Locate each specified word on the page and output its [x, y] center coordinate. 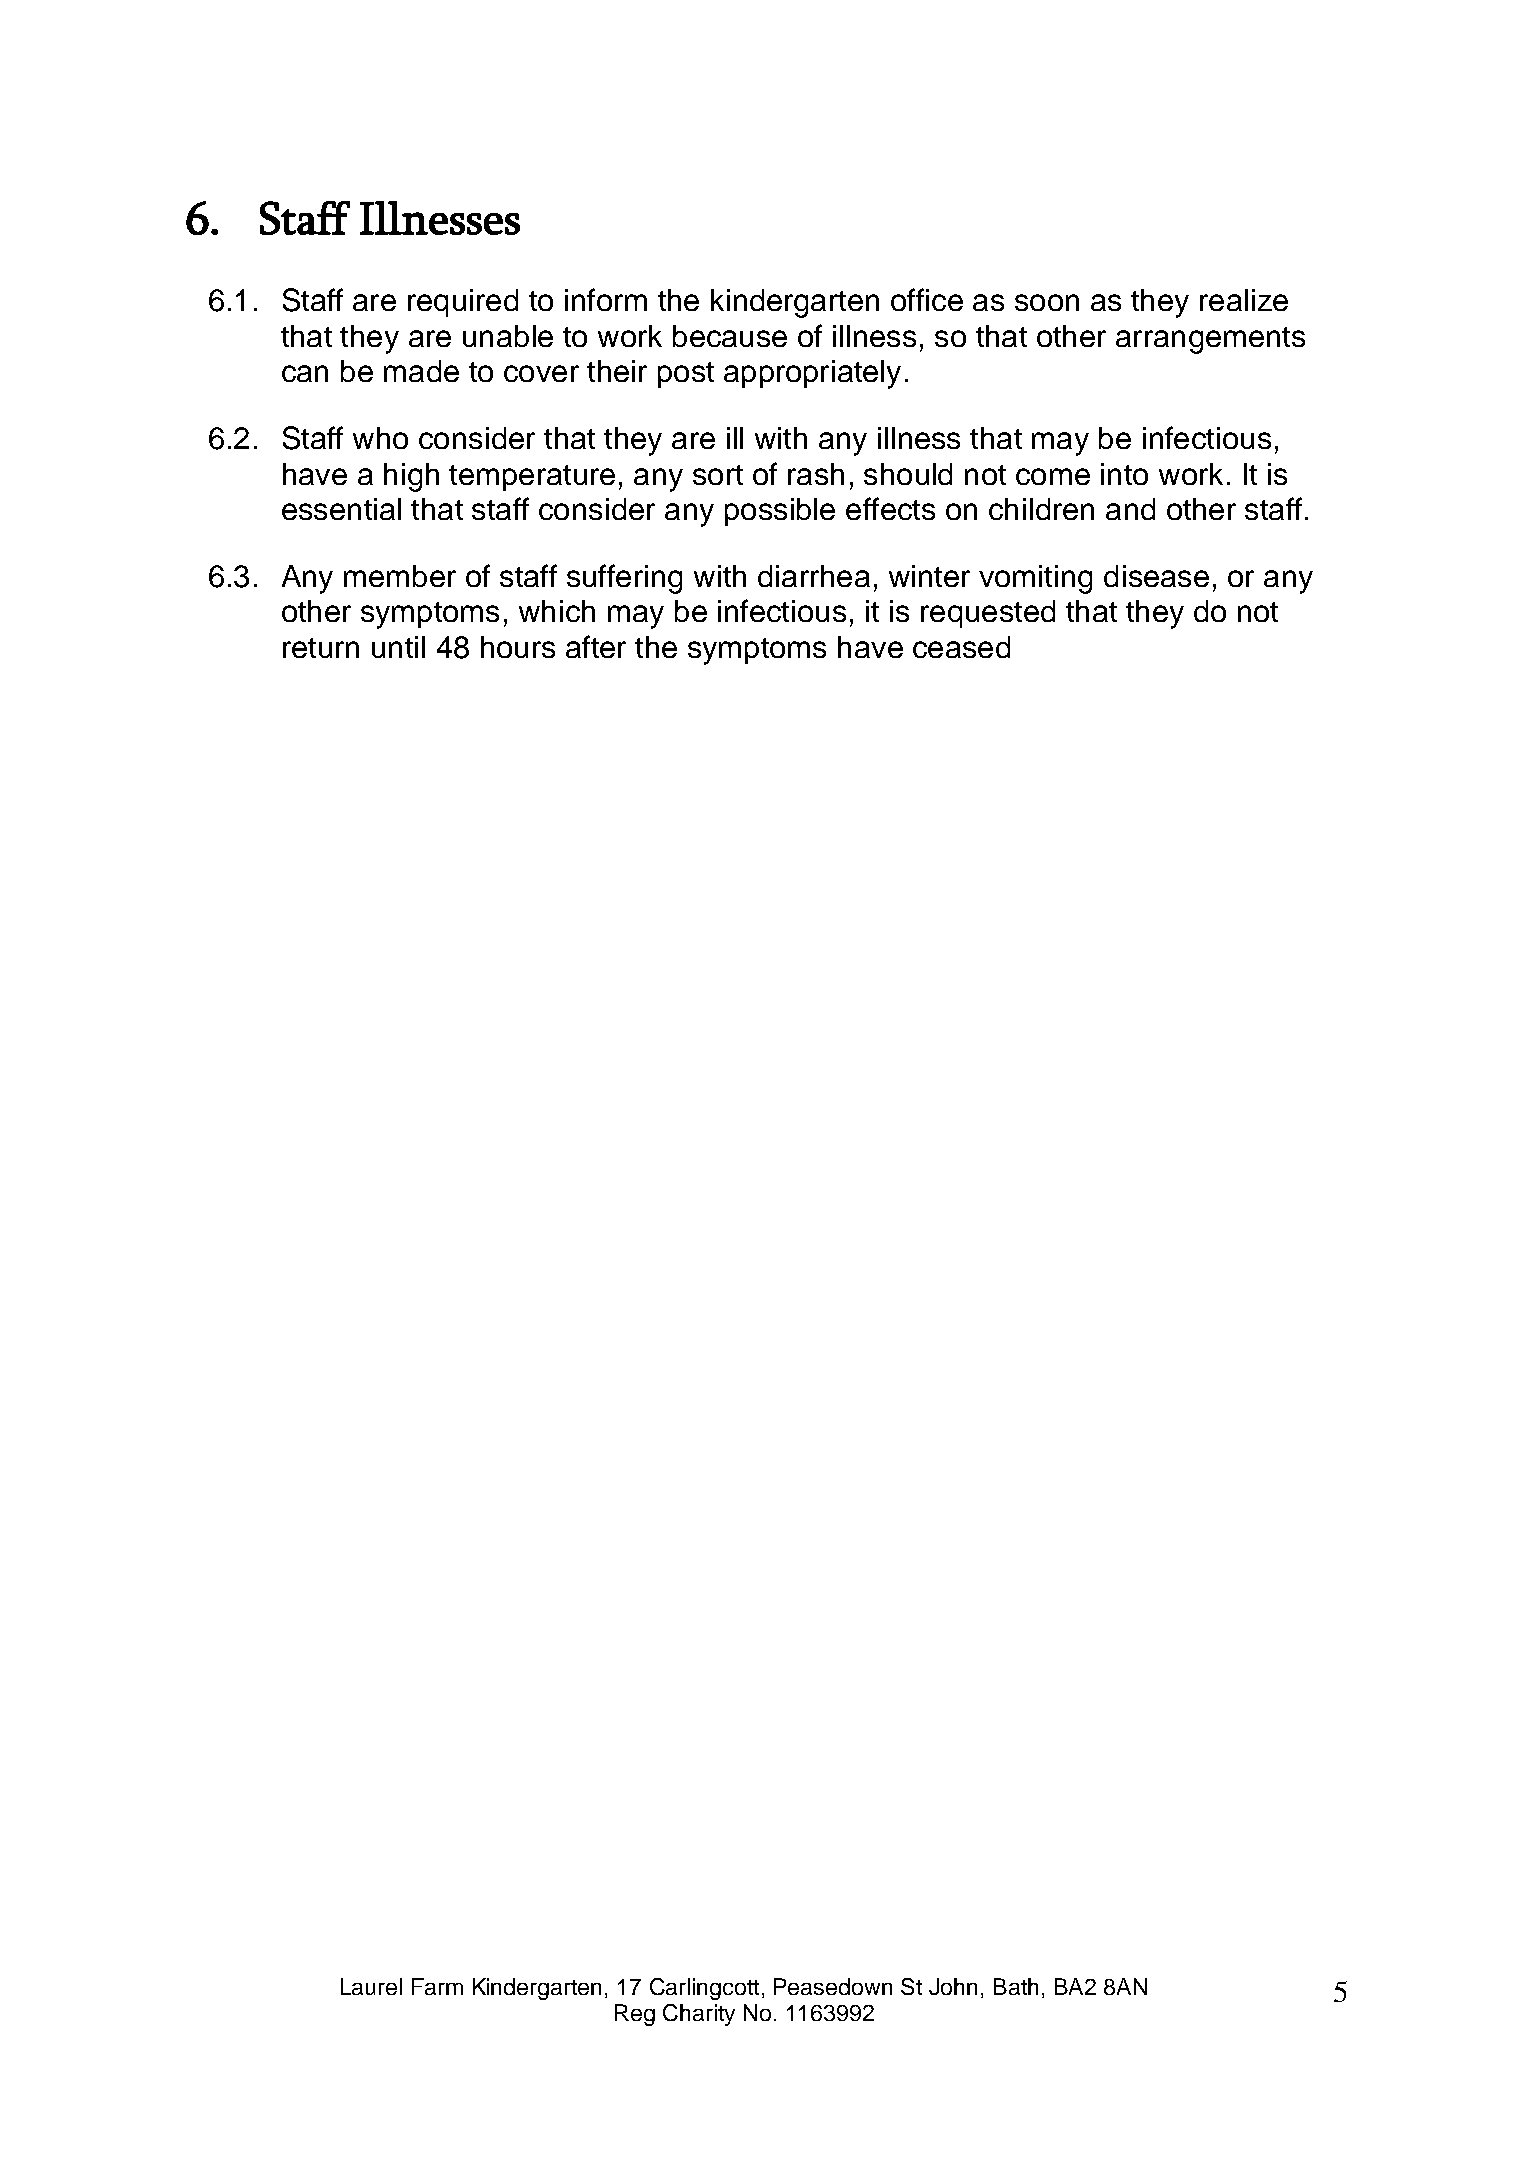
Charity [699, 2015]
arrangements [1210, 340]
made [421, 371]
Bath [1016, 1986]
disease [1156, 576]
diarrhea [814, 576]
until [398, 647]
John [953, 1986]
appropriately [812, 374]
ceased [961, 647]
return [321, 648]
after [596, 646]
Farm [437, 1986]
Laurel [371, 1986]
